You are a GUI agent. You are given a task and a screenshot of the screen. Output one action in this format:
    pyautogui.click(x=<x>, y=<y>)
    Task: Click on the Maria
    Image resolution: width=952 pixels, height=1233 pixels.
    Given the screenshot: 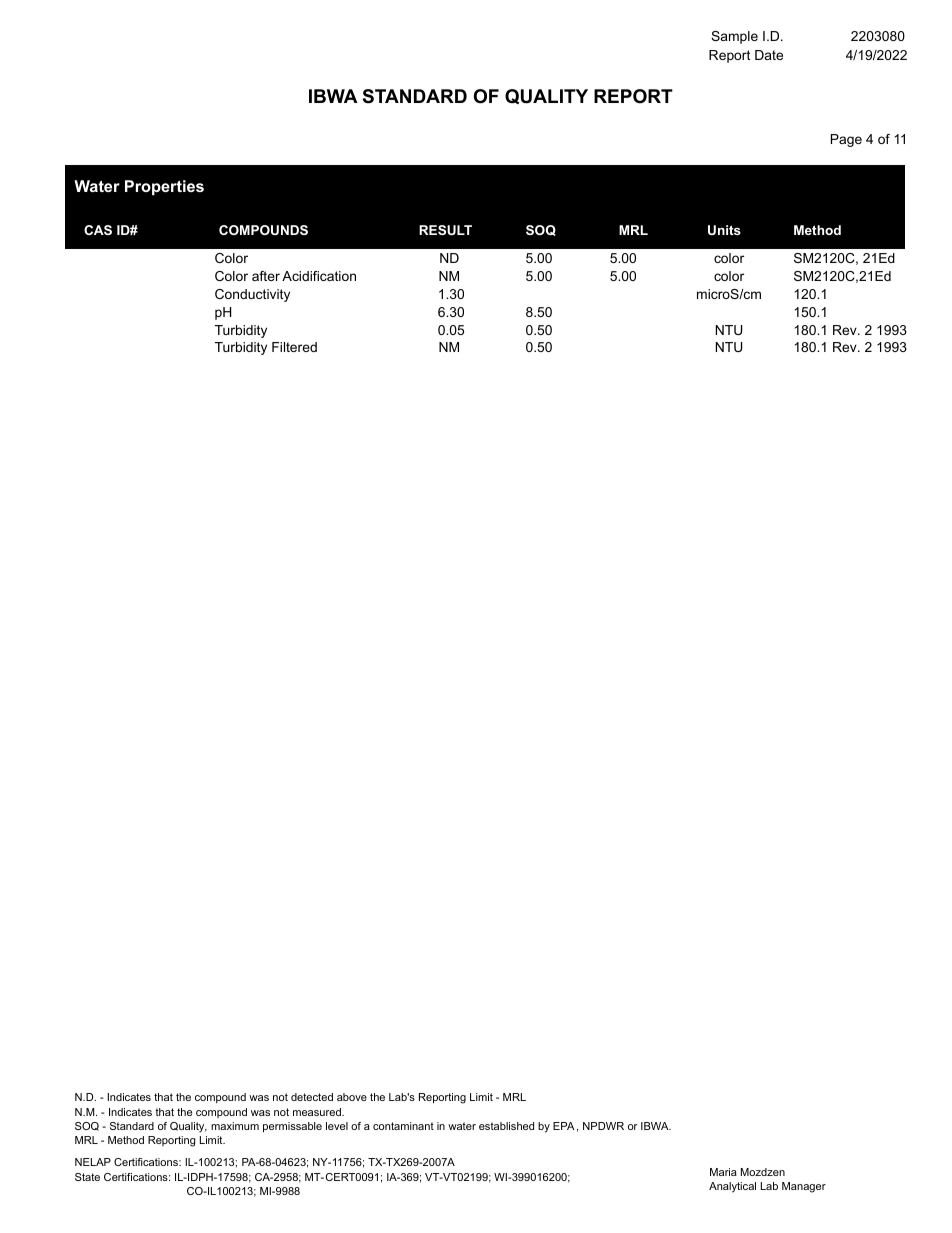 What is the action you would take?
    pyautogui.click(x=723, y=1172)
